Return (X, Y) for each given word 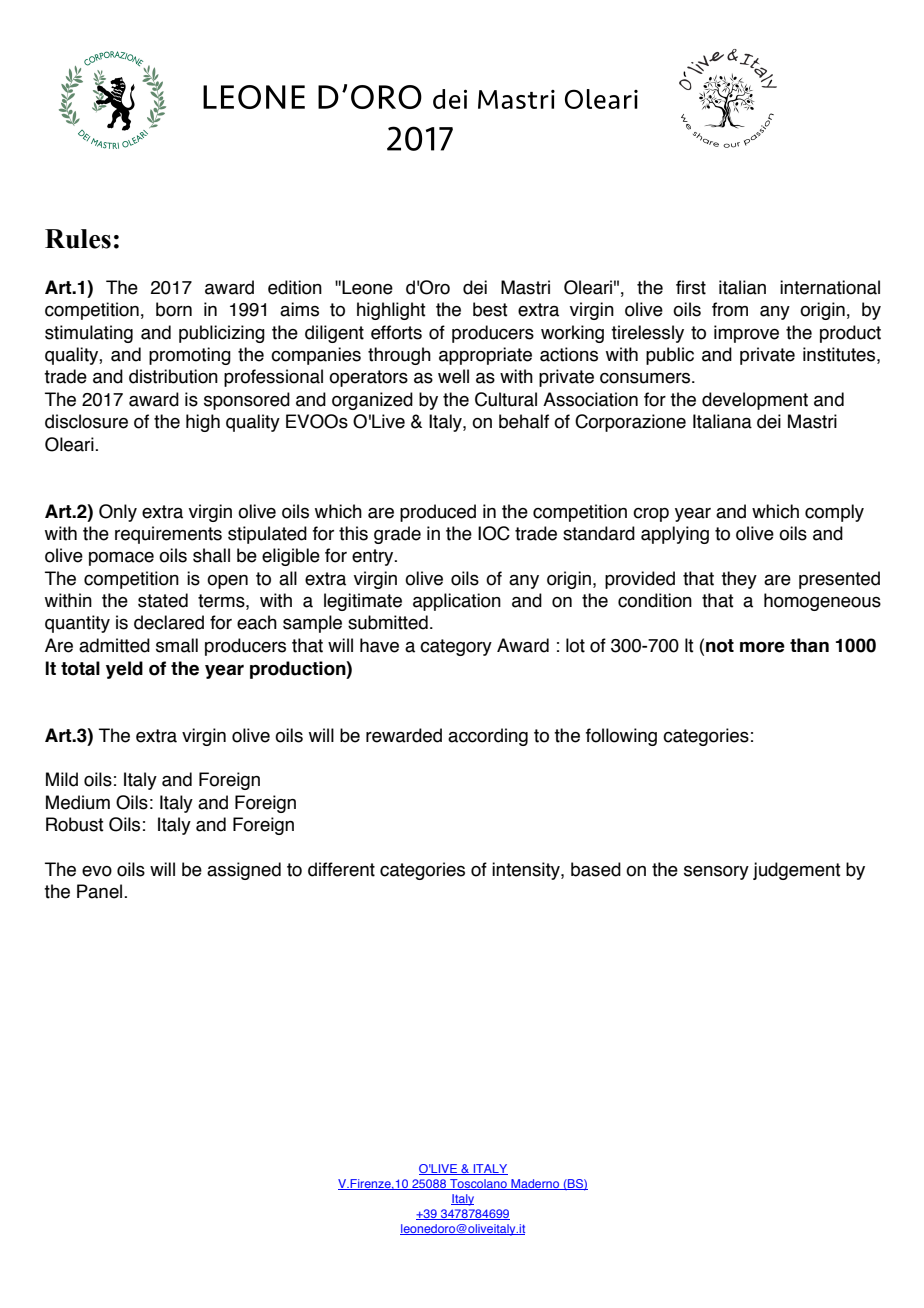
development (755, 401)
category (456, 647)
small (177, 645)
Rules (78, 239)
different (341, 869)
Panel (101, 891)
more (762, 647)
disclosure (86, 421)
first (691, 287)
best (490, 309)
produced (438, 513)
